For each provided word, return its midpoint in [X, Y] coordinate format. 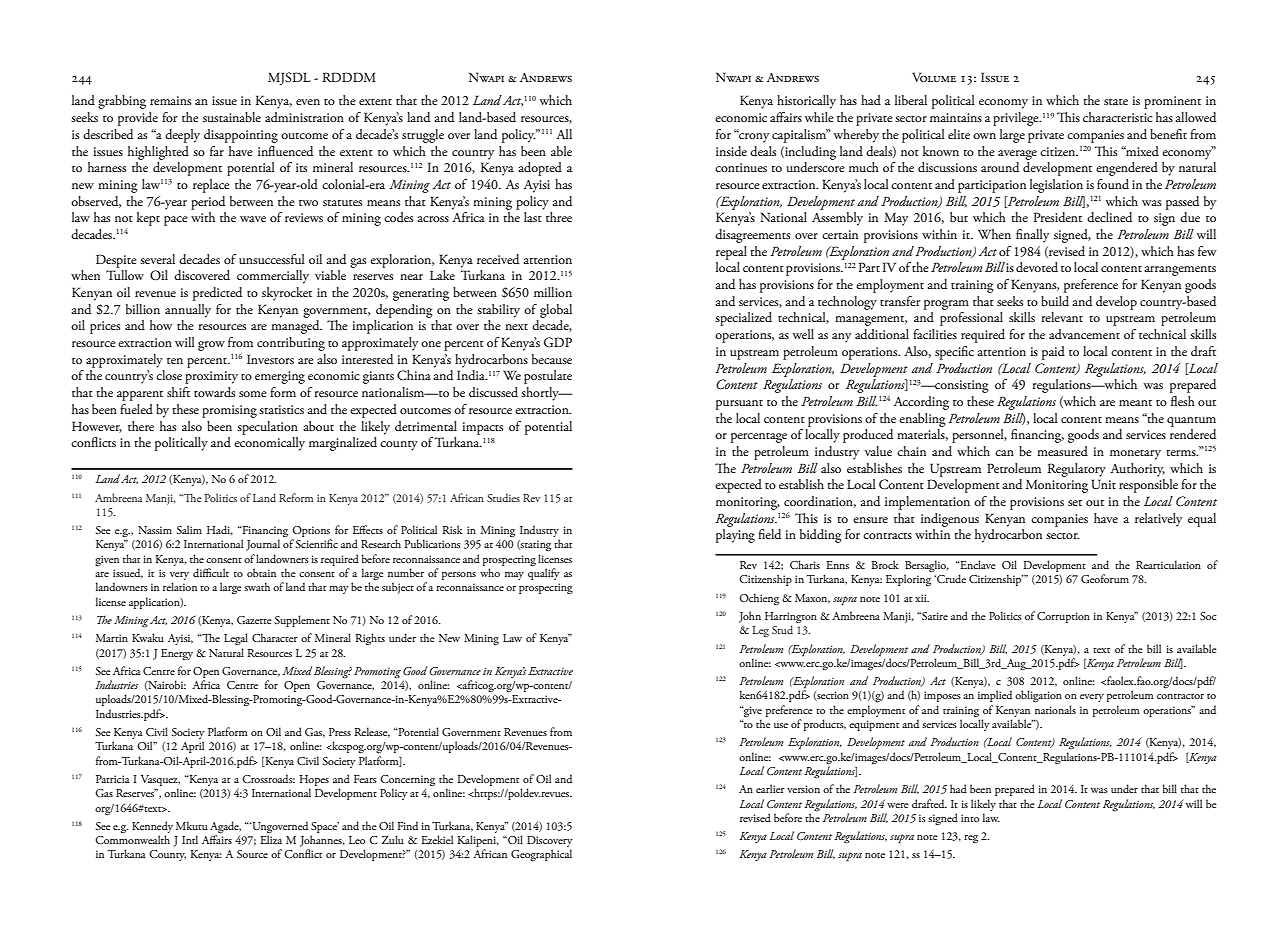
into [970, 818]
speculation [267, 428]
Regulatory [1077, 470]
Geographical [541, 855]
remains [170, 100]
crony [753, 137]
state [1116, 102]
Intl [190, 839]
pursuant [739, 405]
